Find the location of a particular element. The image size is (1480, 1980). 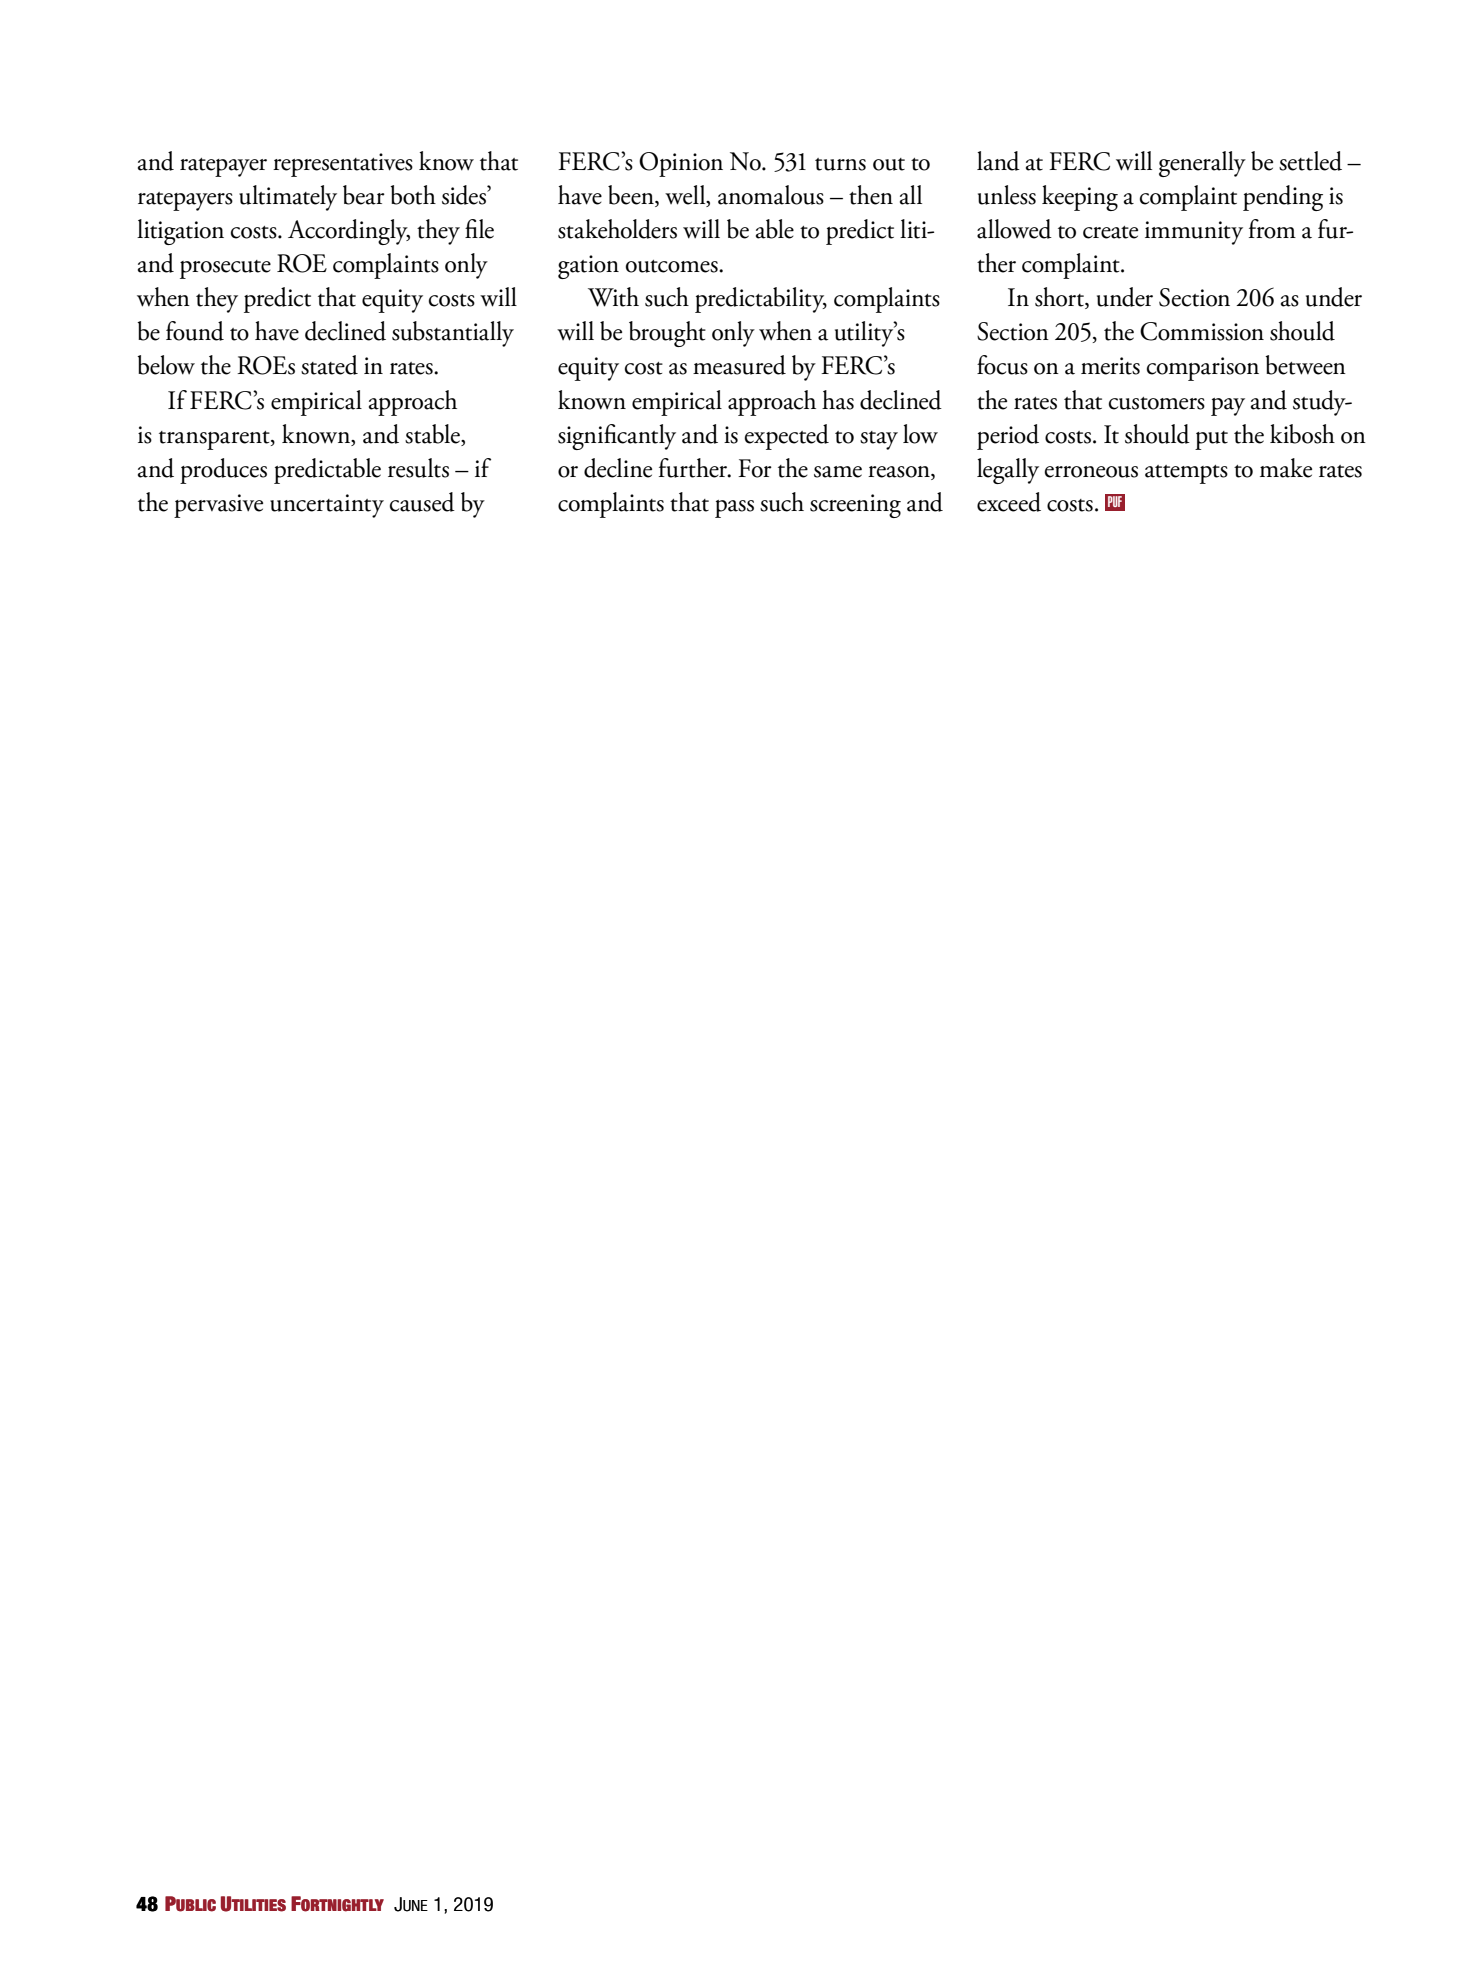

comparison is located at coordinates (1203, 369).
